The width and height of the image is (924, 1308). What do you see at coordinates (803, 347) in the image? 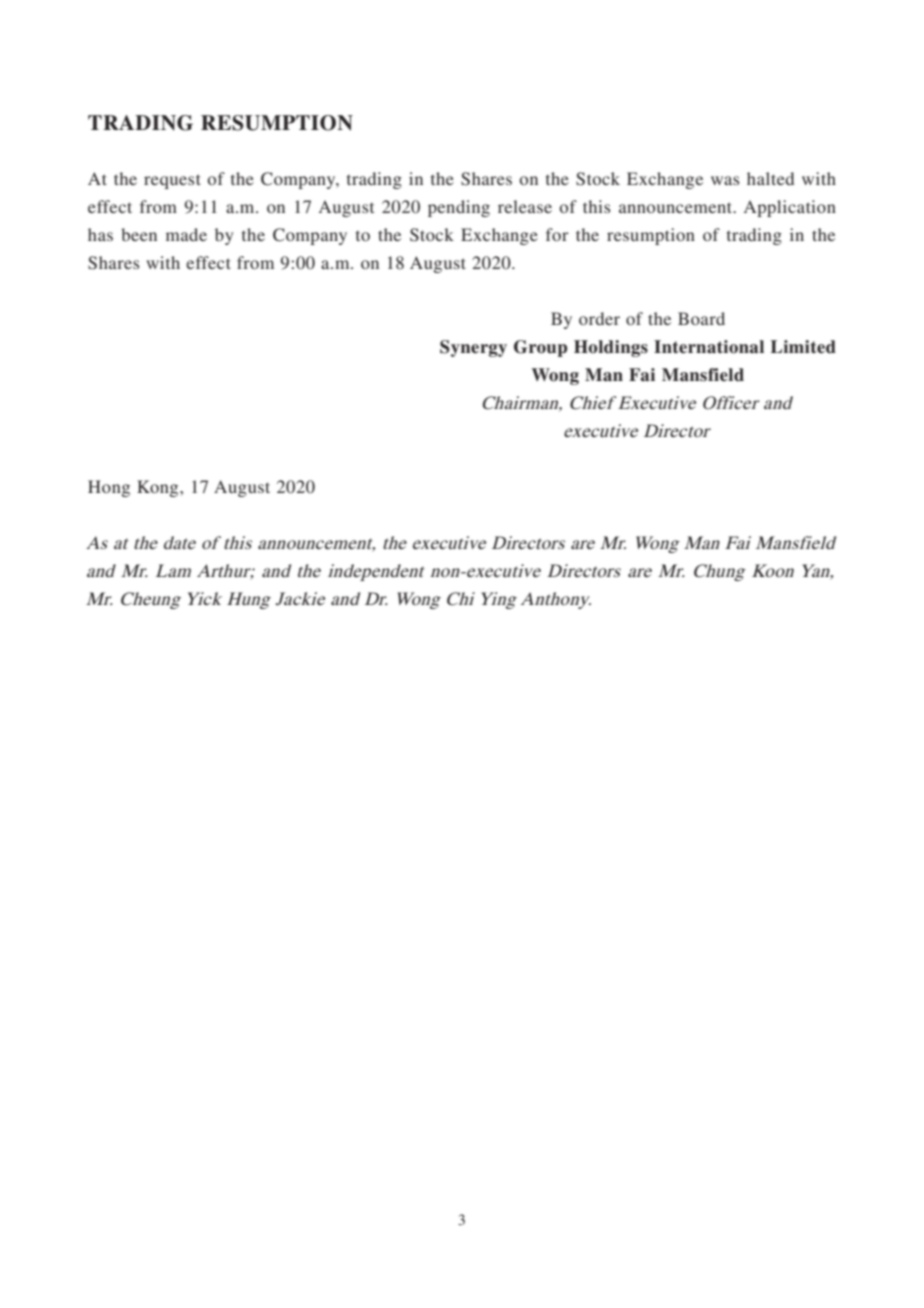
I see `Limited` at bounding box center [803, 347].
